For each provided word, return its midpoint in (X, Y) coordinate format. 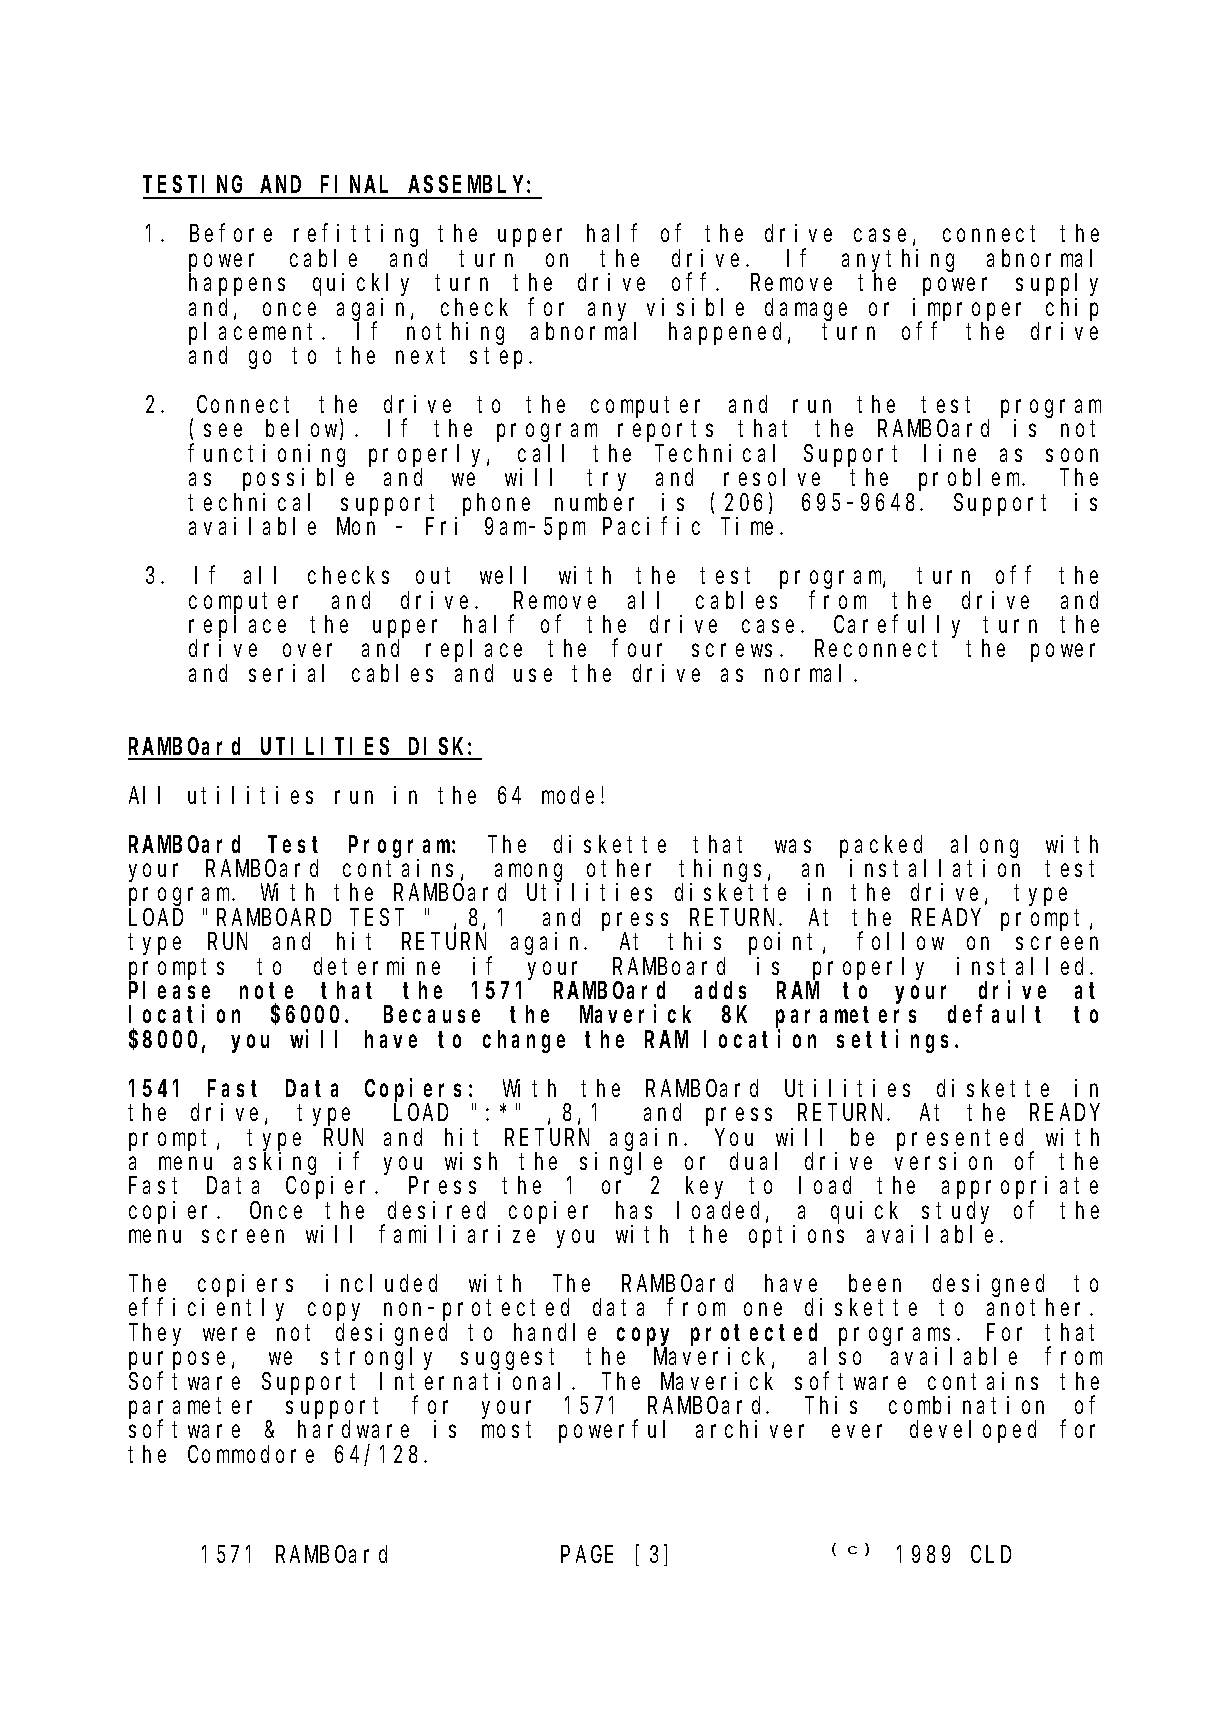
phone (496, 505)
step (500, 359)
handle (555, 1332)
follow (900, 941)
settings (896, 1041)
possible (298, 479)
